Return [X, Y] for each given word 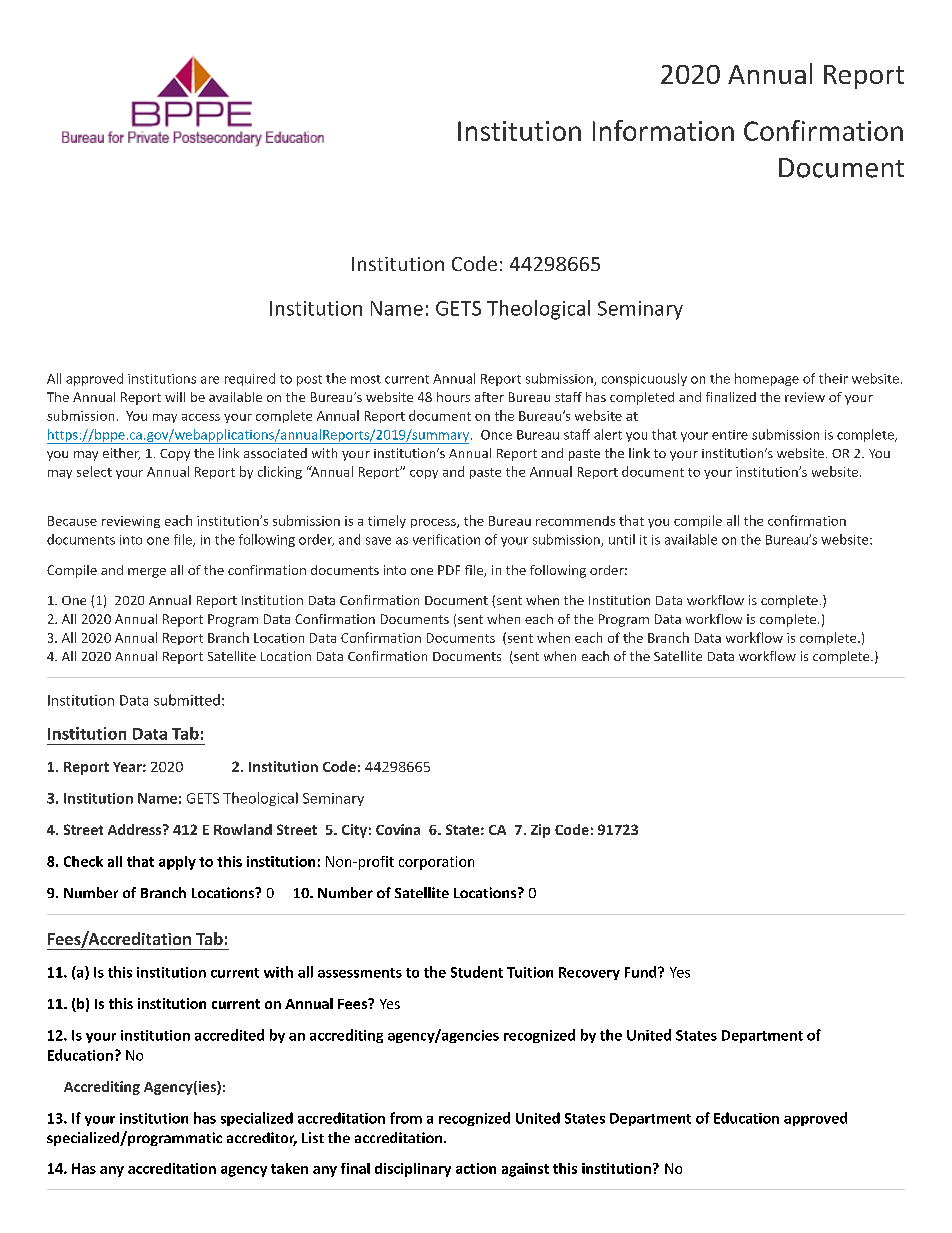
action [476, 1168]
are [210, 380]
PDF [449, 570]
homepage [767, 379]
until [622, 539]
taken [289, 1168]
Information [663, 130]
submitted [187, 700]
